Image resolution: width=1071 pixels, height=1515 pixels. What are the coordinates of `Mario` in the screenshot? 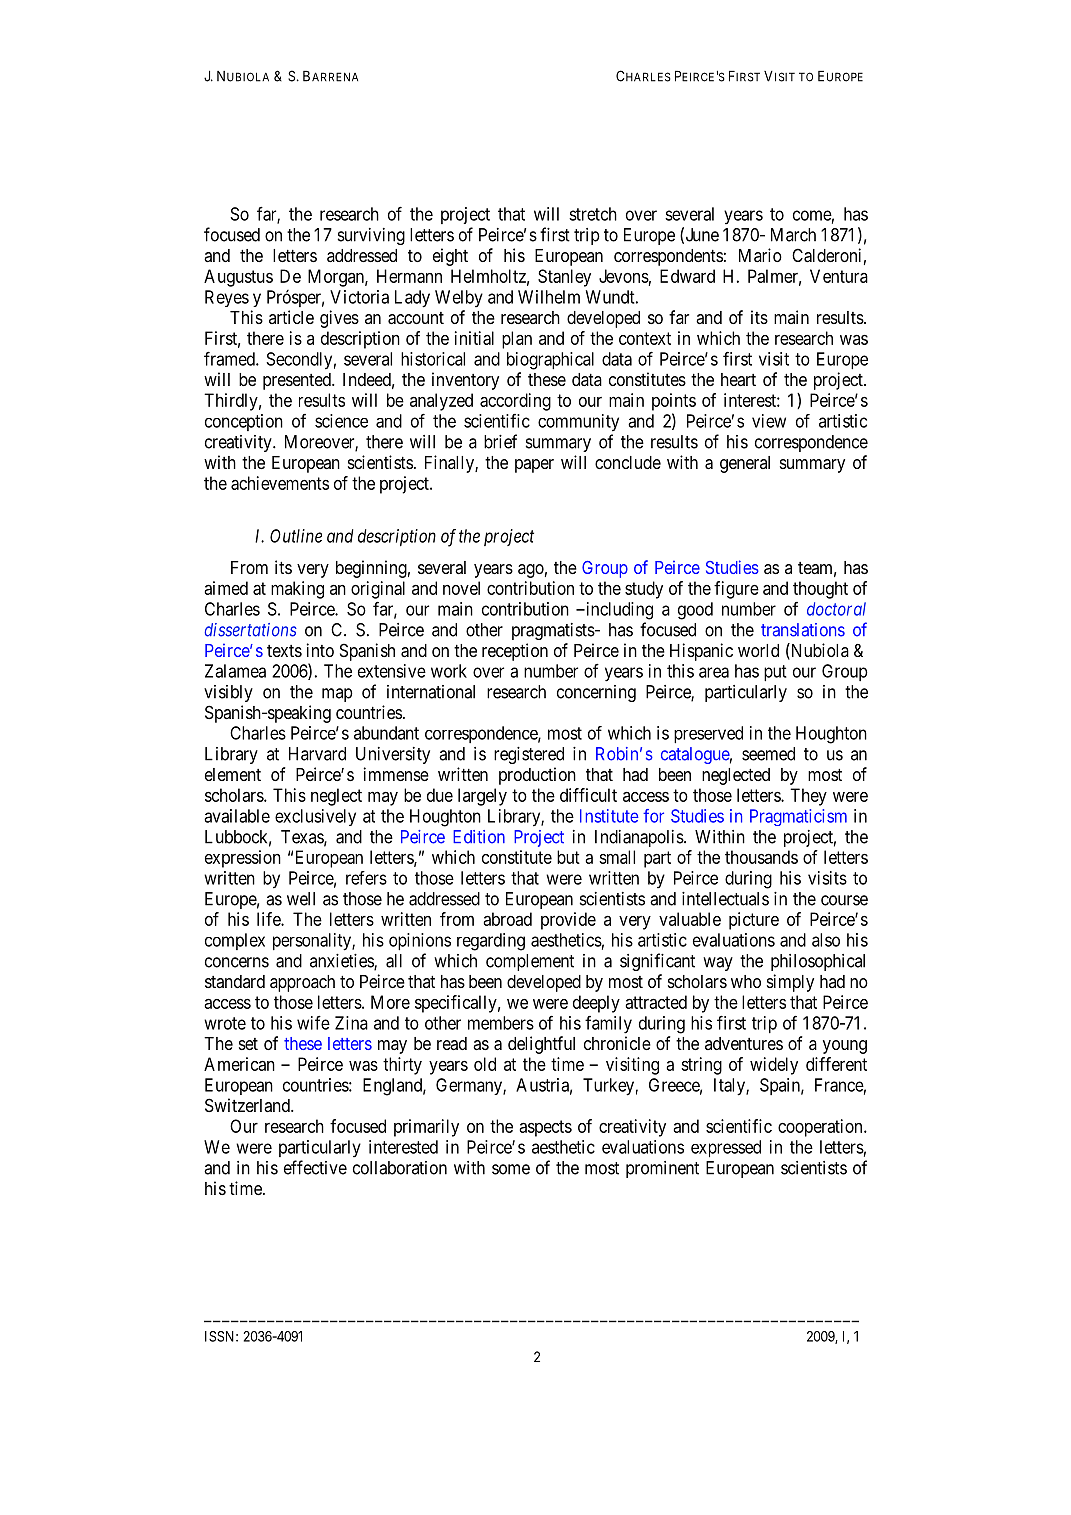 It's located at (760, 255).
